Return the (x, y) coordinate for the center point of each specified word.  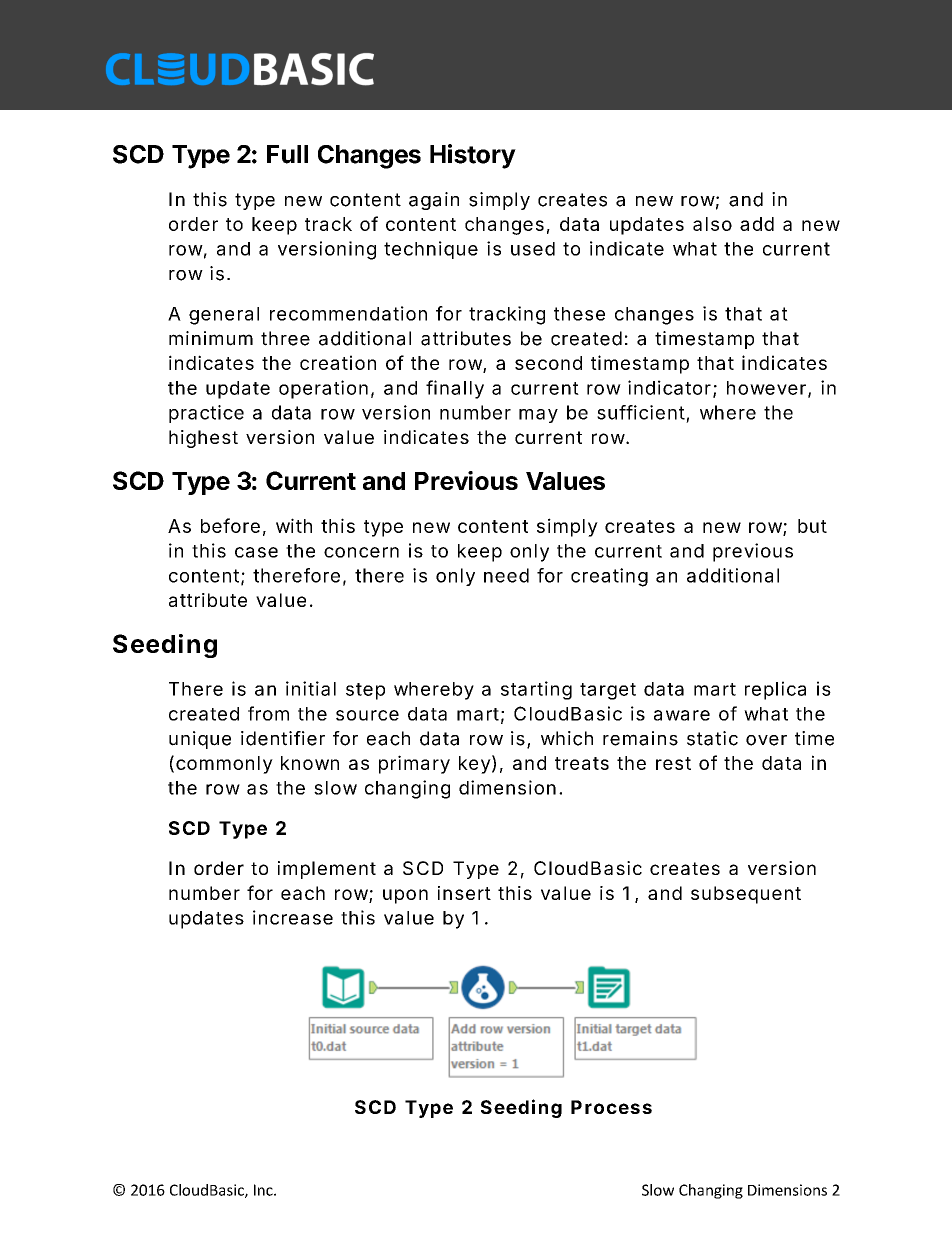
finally (455, 389)
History (473, 156)
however (766, 388)
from (268, 713)
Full (287, 154)
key (475, 765)
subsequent (746, 895)
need (506, 575)
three (285, 338)
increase (293, 917)
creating (609, 577)
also (712, 224)
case (256, 552)
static (712, 738)
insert (464, 893)
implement (327, 870)
